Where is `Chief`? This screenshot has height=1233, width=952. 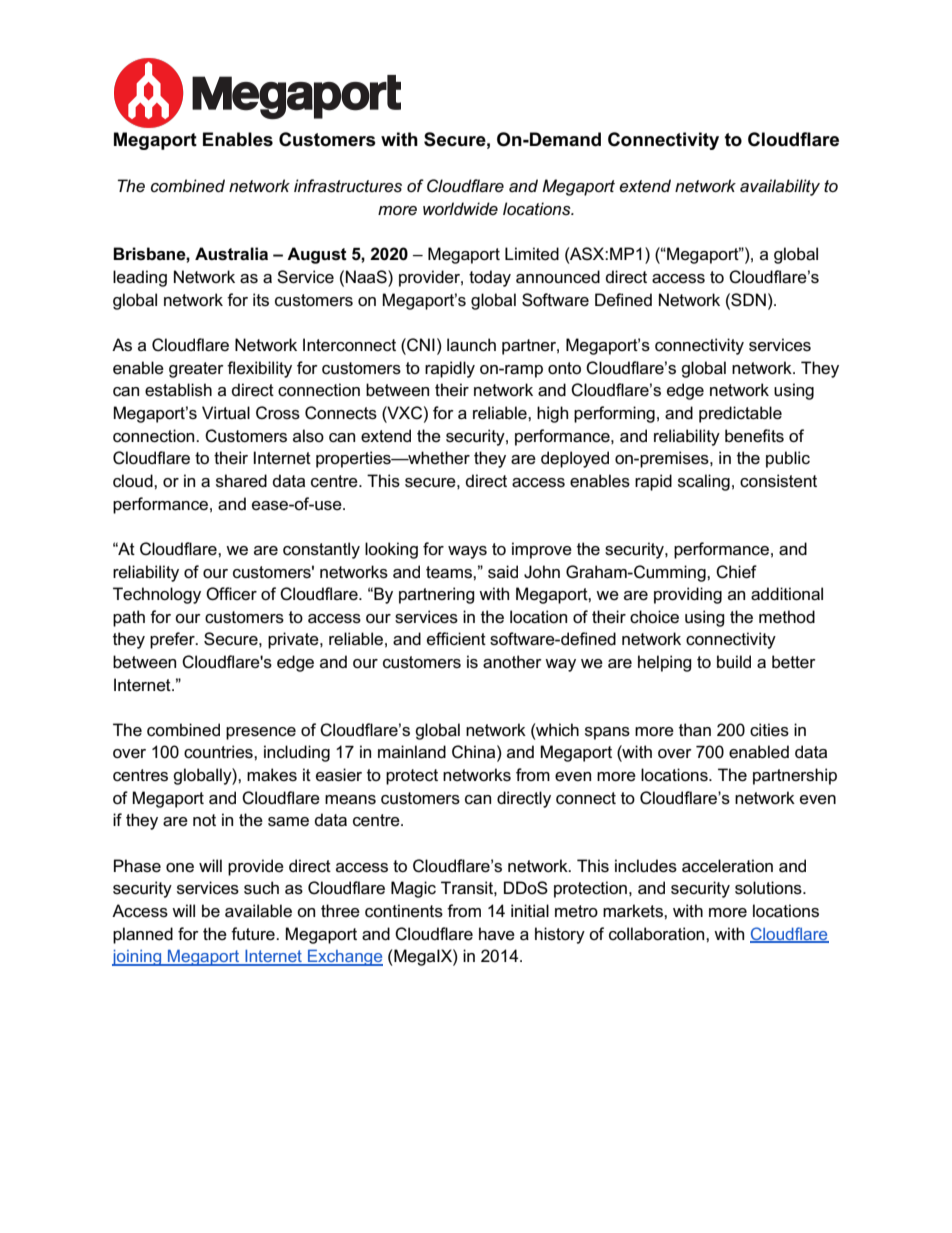 Chief is located at coordinates (736, 572).
